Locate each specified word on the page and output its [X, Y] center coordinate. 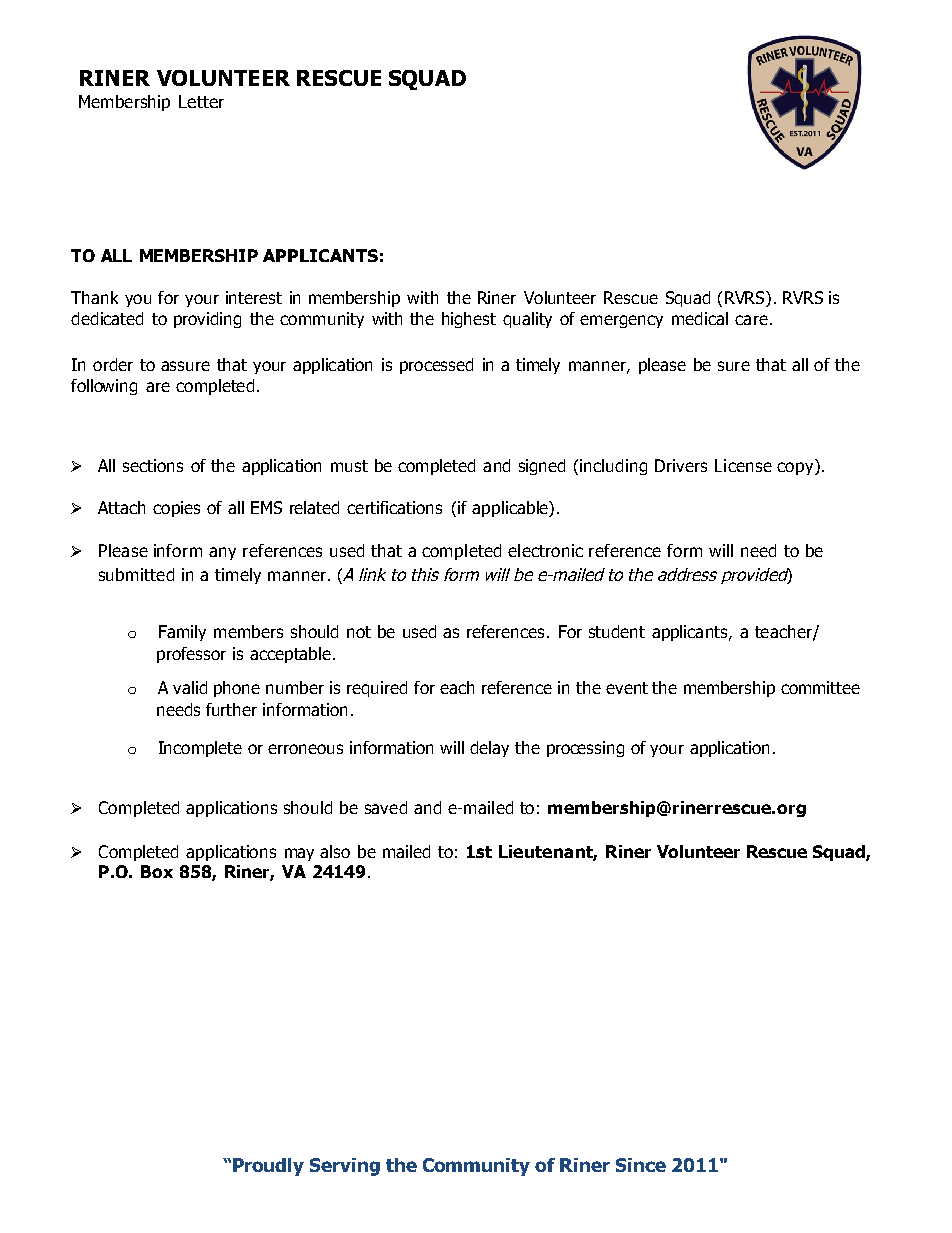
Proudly [268, 1167]
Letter [201, 101]
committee [820, 687]
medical [700, 318]
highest [469, 320]
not [359, 632]
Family [182, 633]
